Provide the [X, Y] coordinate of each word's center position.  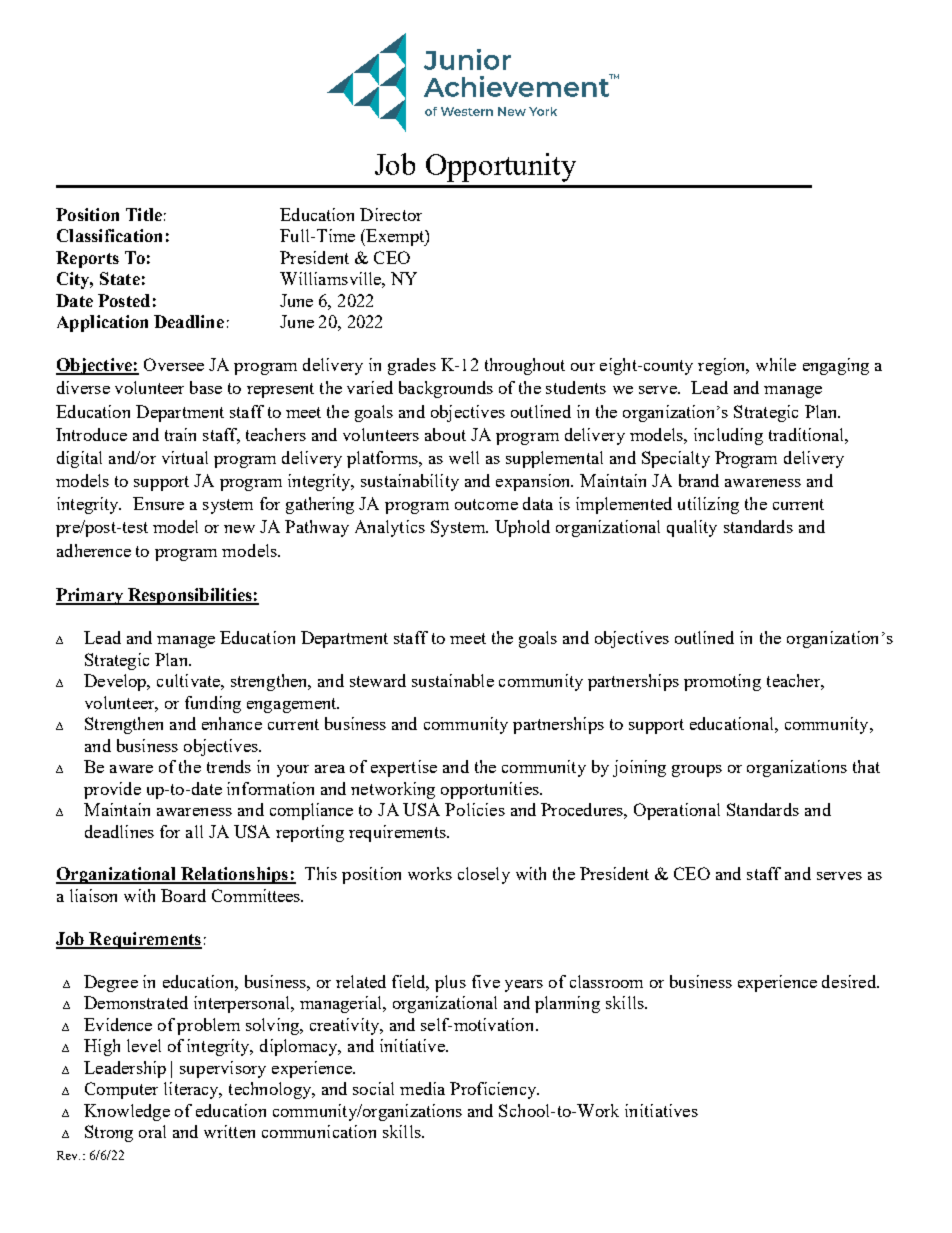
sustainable [453, 680]
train [180, 434]
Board [183, 895]
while [776, 364]
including [728, 436]
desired [850, 981]
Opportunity [501, 167]
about [445, 434]
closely [484, 875]
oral [152, 1131]
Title [144, 214]
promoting [722, 682]
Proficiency [494, 1090]
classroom [606, 981]
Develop [116, 682]
